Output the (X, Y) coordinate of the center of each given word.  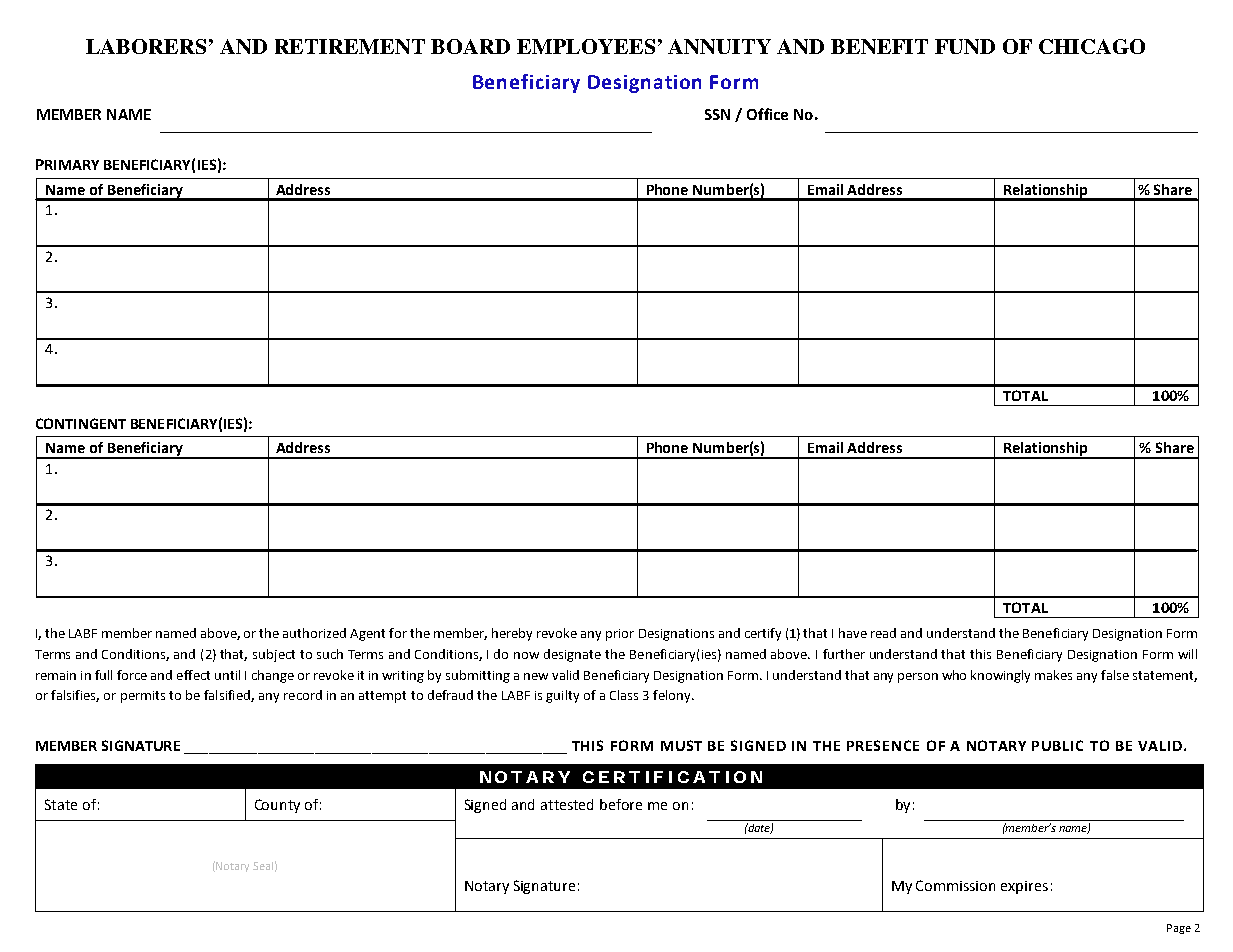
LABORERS (146, 46)
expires (1024, 887)
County (277, 806)
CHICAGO (1092, 46)
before (621, 804)
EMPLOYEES (586, 46)
